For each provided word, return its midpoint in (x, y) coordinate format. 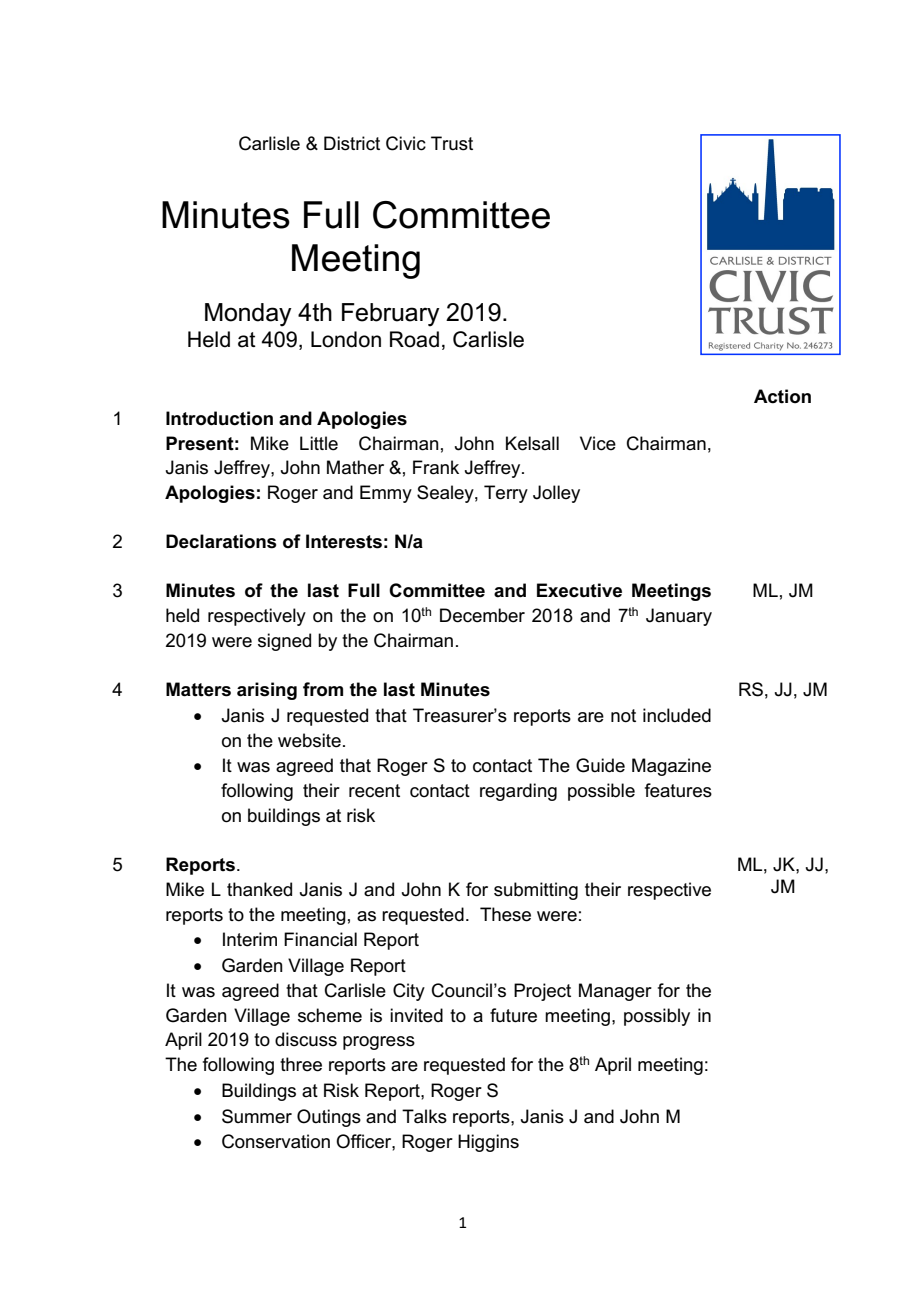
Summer (257, 1116)
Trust (452, 143)
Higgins (488, 1143)
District (352, 143)
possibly (657, 1017)
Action (782, 396)
